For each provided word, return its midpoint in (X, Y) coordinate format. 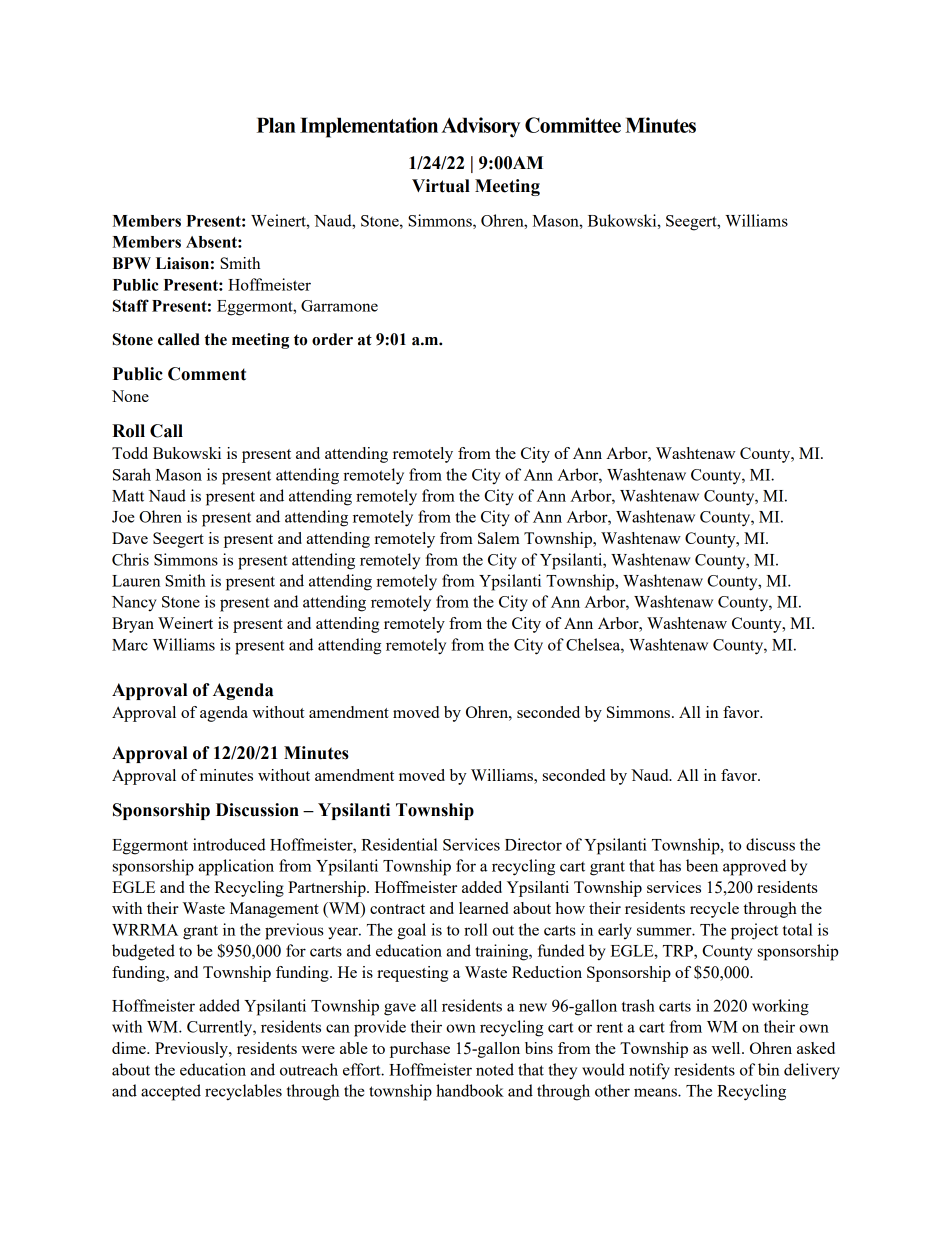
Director (533, 844)
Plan (276, 125)
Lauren (136, 581)
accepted (171, 1092)
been (702, 865)
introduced (229, 844)
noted (495, 1069)
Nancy (134, 604)
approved (754, 867)
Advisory (480, 127)
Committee (573, 125)
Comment (207, 374)
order (332, 339)
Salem (499, 538)
